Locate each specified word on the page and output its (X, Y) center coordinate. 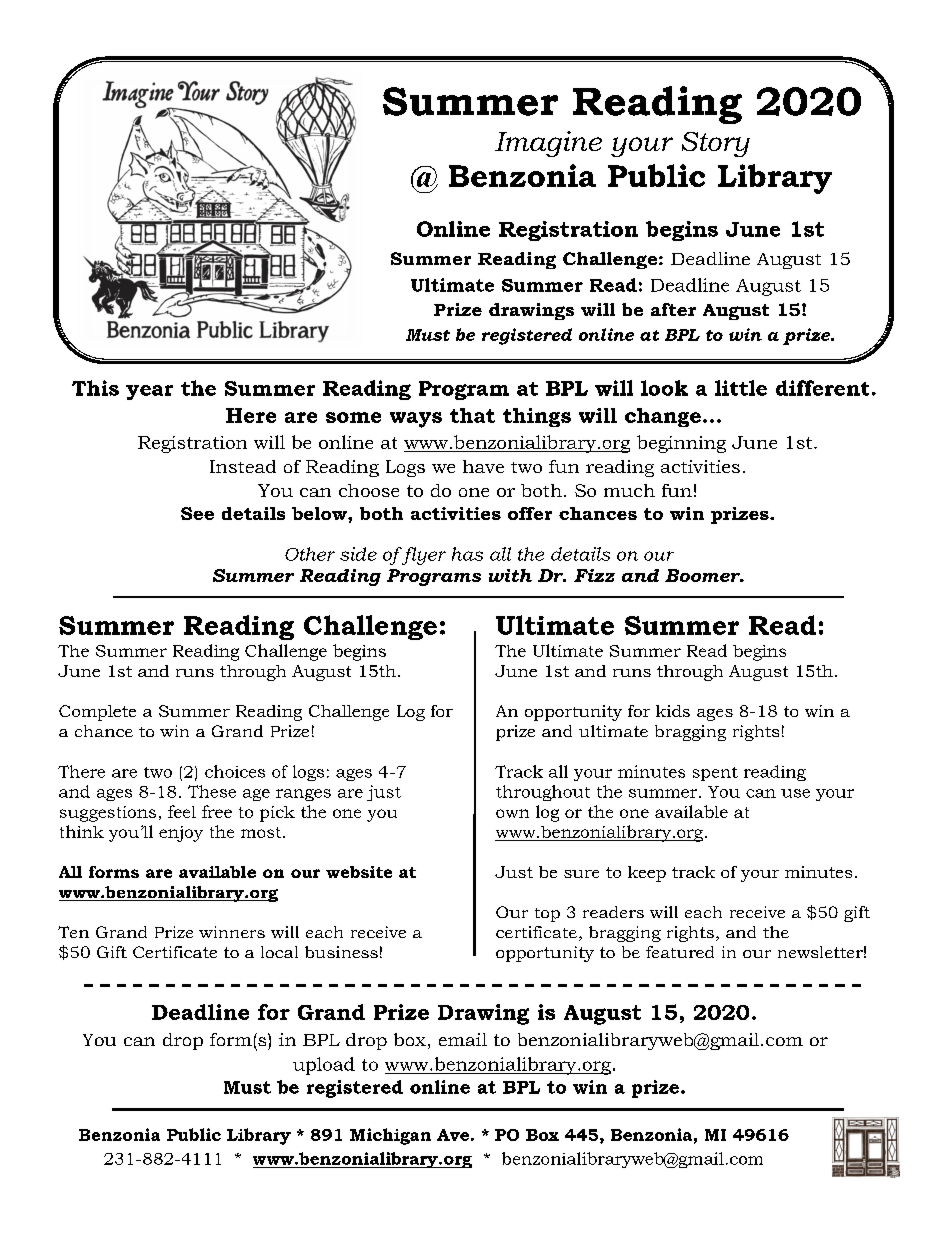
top (547, 915)
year (149, 392)
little (741, 388)
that (472, 415)
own (512, 813)
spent (715, 774)
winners (232, 932)
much (629, 490)
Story (716, 144)
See (197, 513)
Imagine (548, 144)
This (95, 388)
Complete (97, 713)
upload (324, 1066)
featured (680, 952)
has (467, 554)
